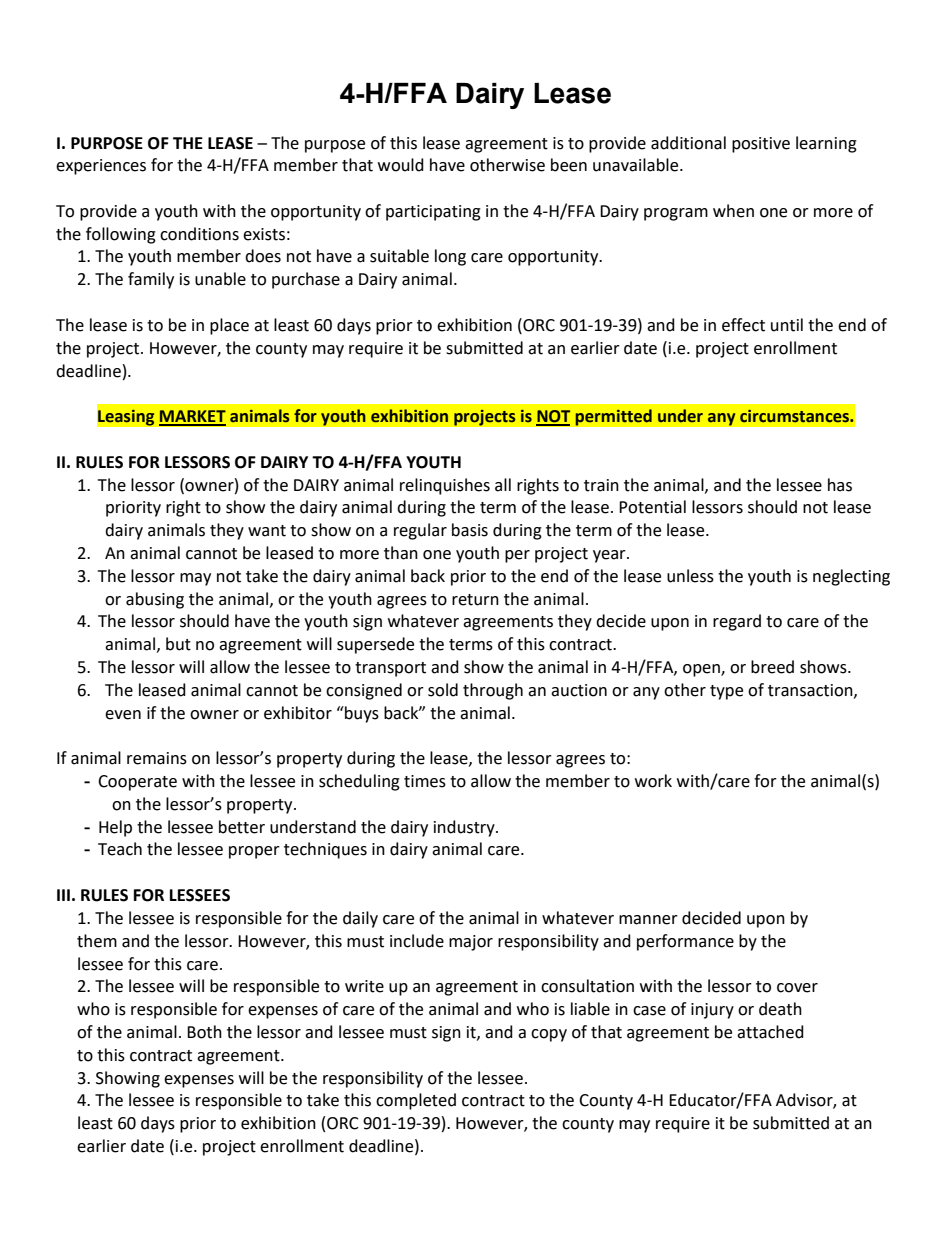 The height and width of the image is (1233, 952). I want to click on Potential, so click(652, 507).
